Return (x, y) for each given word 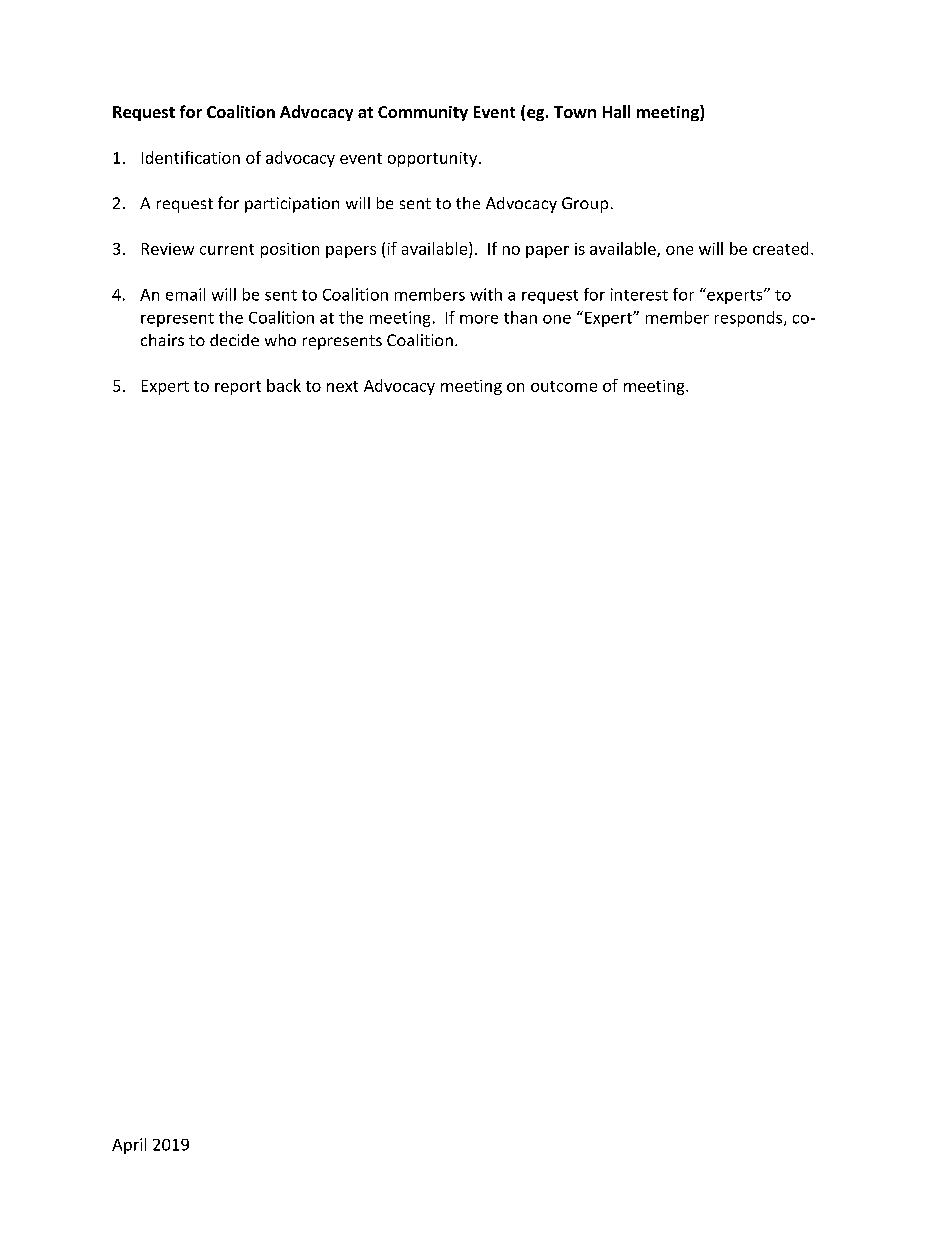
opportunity (434, 159)
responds (750, 319)
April (129, 1146)
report (238, 388)
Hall (616, 111)
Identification (191, 157)
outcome (564, 386)
